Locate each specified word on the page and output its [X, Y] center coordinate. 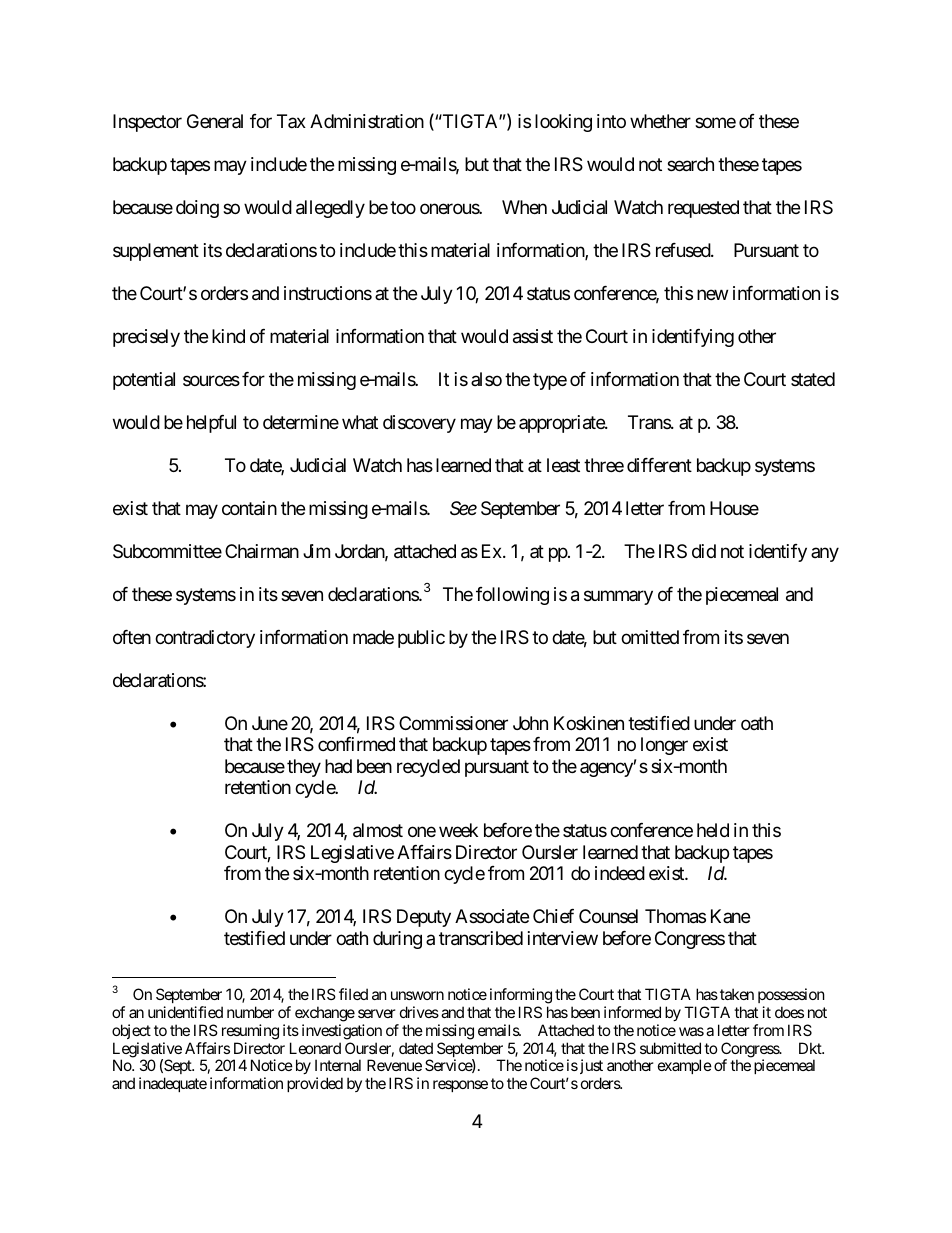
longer [664, 746]
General [215, 121]
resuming [250, 1032]
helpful [211, 424]
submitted [670, 1048]
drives [419, 1012]
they [304, 768]
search [690, 164]
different [659, 465]
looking [563, 123]
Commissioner [453, 723]
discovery [419, 424]
